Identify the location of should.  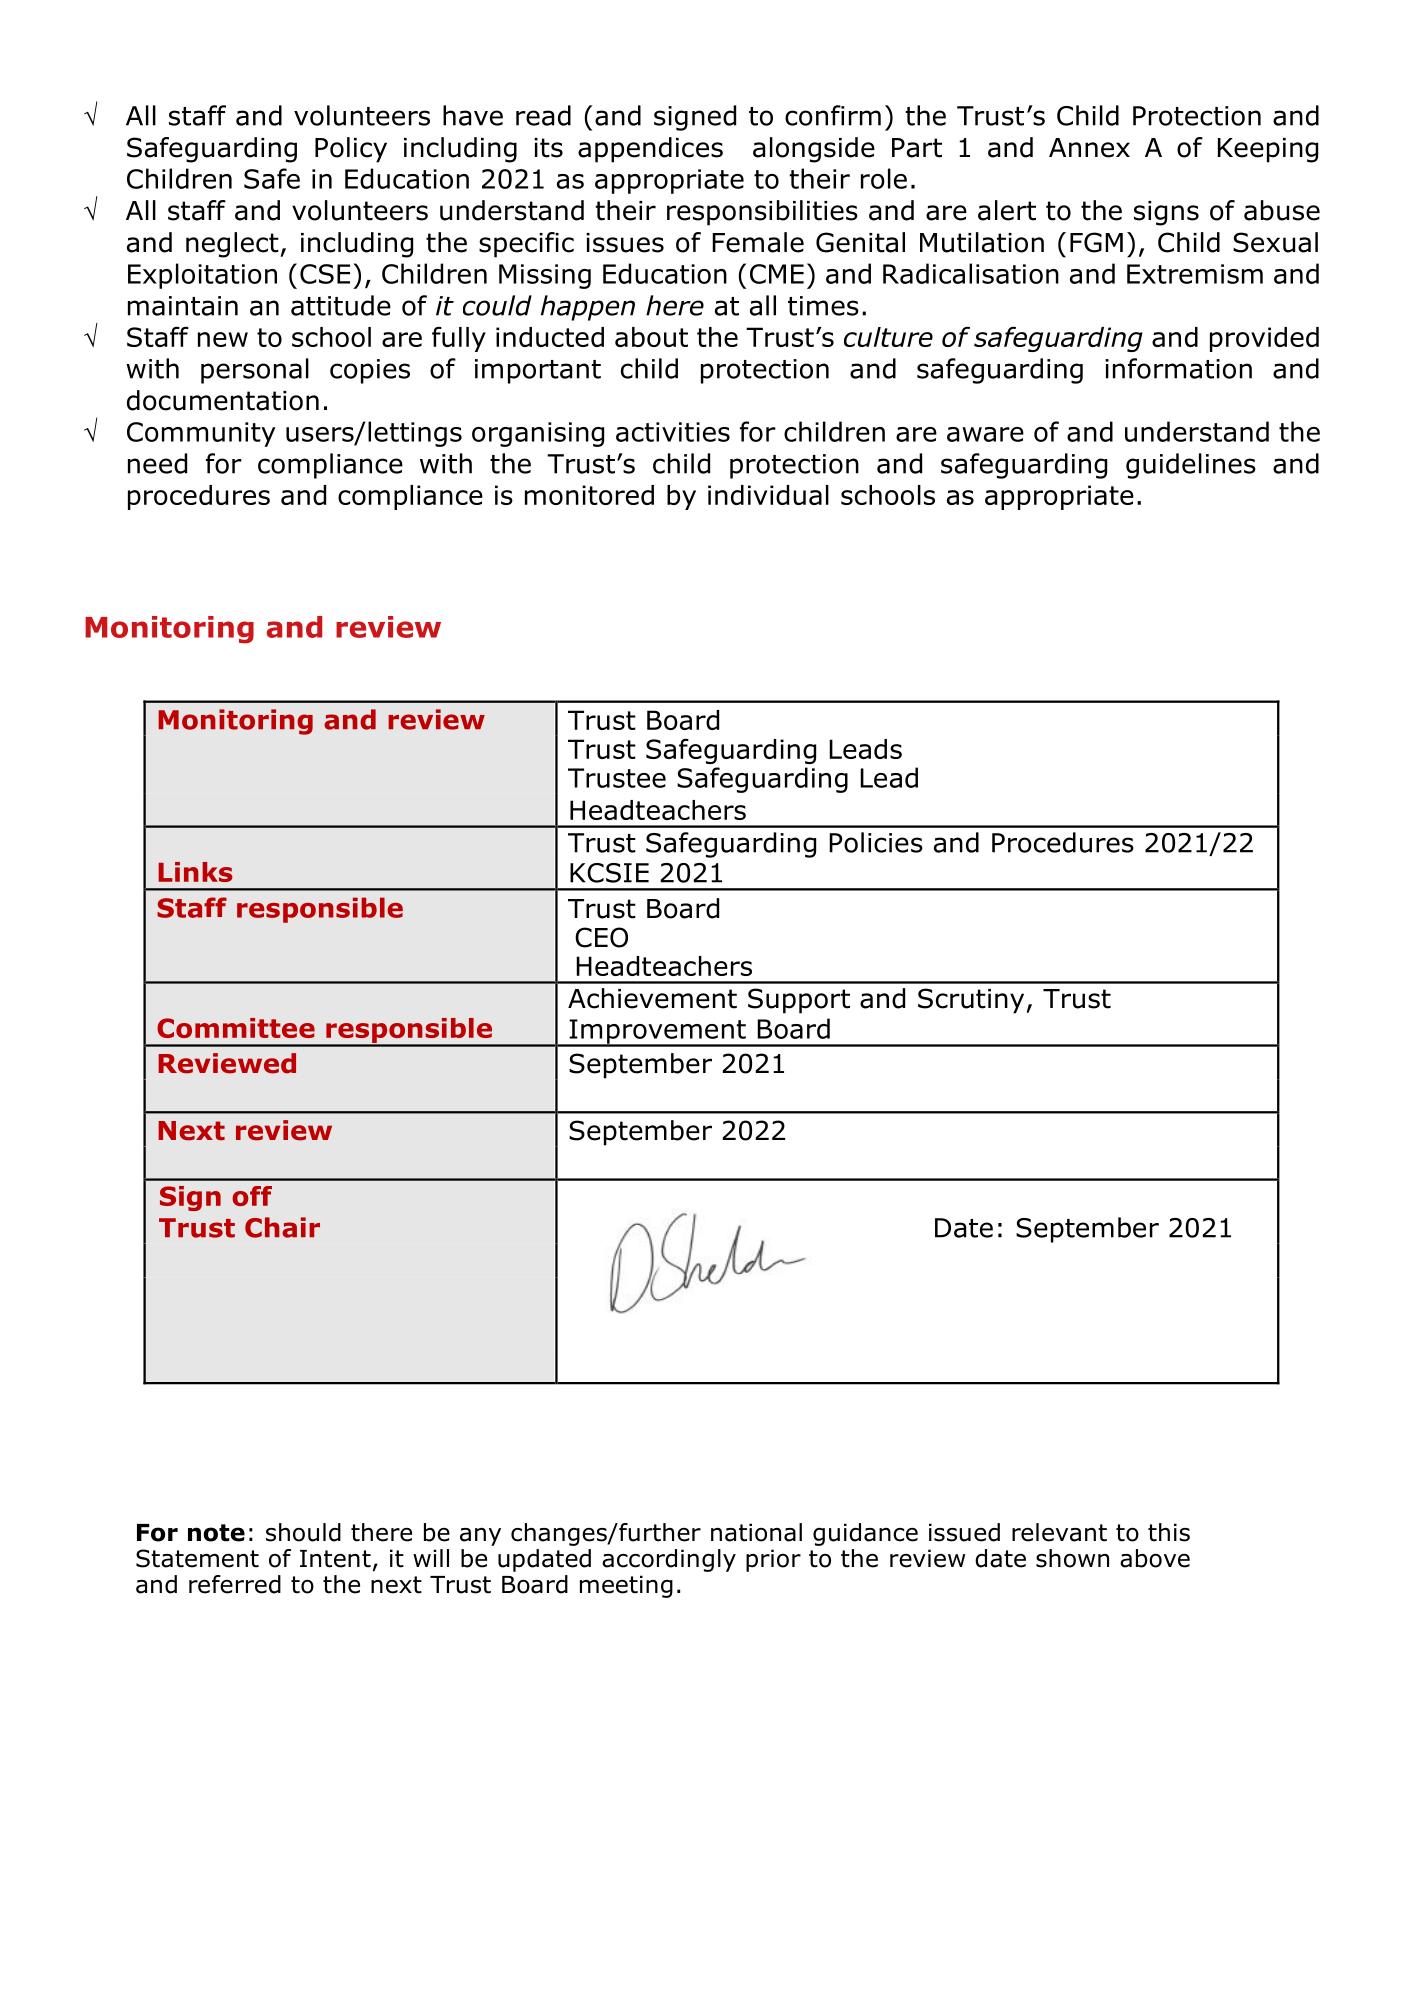
(303, 1532).
